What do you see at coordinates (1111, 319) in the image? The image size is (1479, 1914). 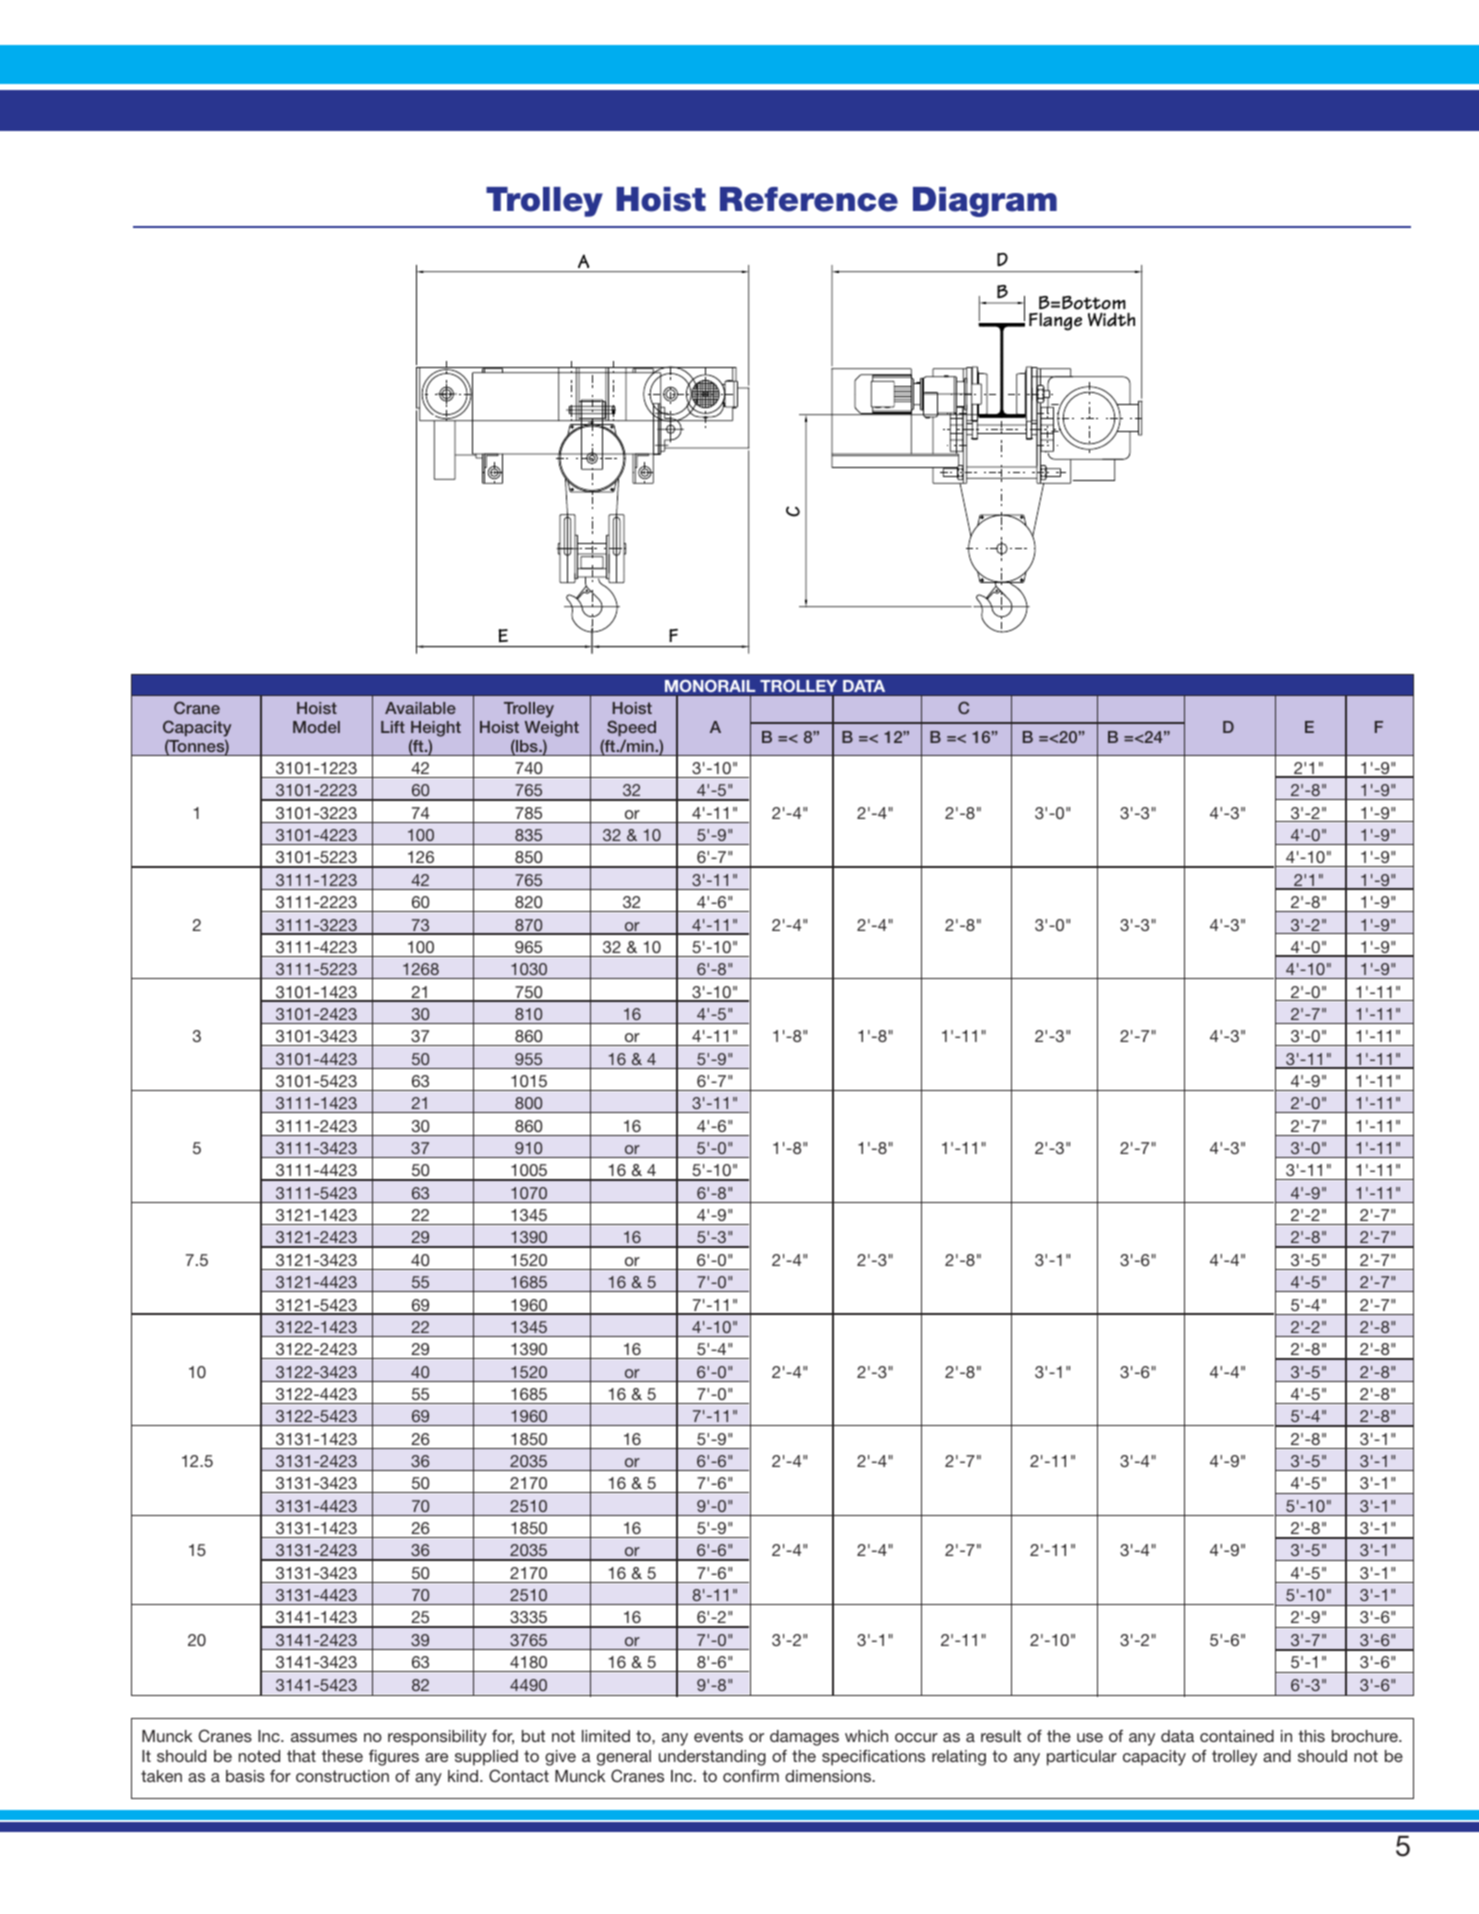 I see `Width` at bounding box center [1111, 319].
